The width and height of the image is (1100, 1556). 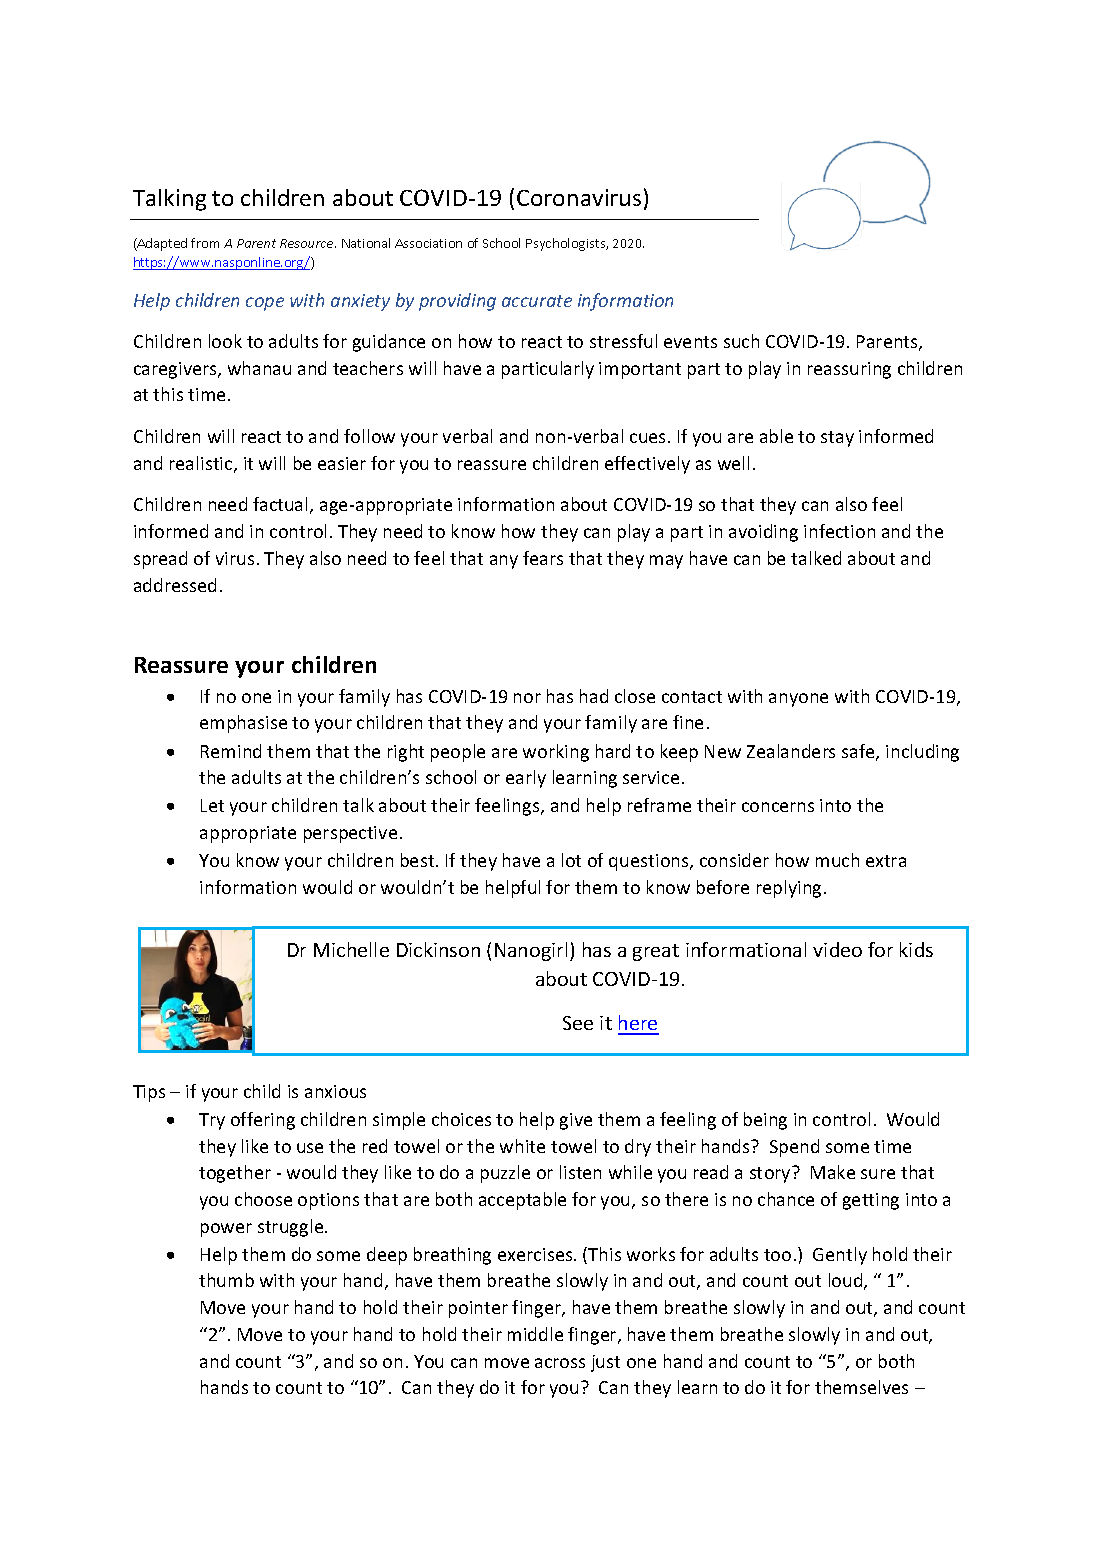 What do you see at coordinates (535, 1334) in the image?
I see `middle` at bounding box center [535, 1334].
